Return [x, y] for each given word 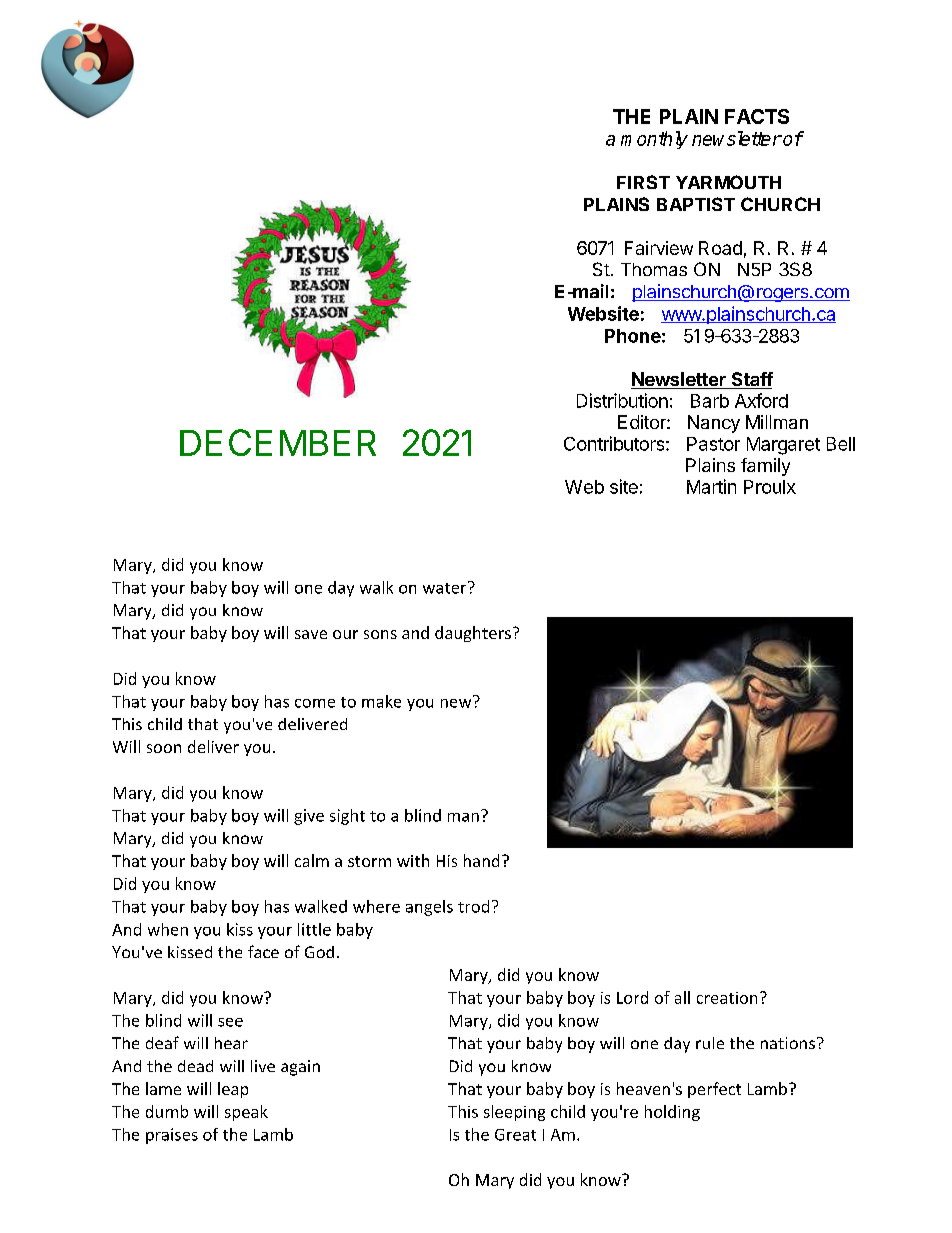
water [446, 587]
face [263, 951]
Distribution [622, 400]
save [311, 634]
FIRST [643, 182]
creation [727, 998]
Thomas [654, 269]
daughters [473, 634]
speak [246, 1113]
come [315, 703]
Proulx [770, 487]
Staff [751, 380]
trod [473, 906]
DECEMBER [278, 442]
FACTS [757, 116]
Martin [711, 486]
